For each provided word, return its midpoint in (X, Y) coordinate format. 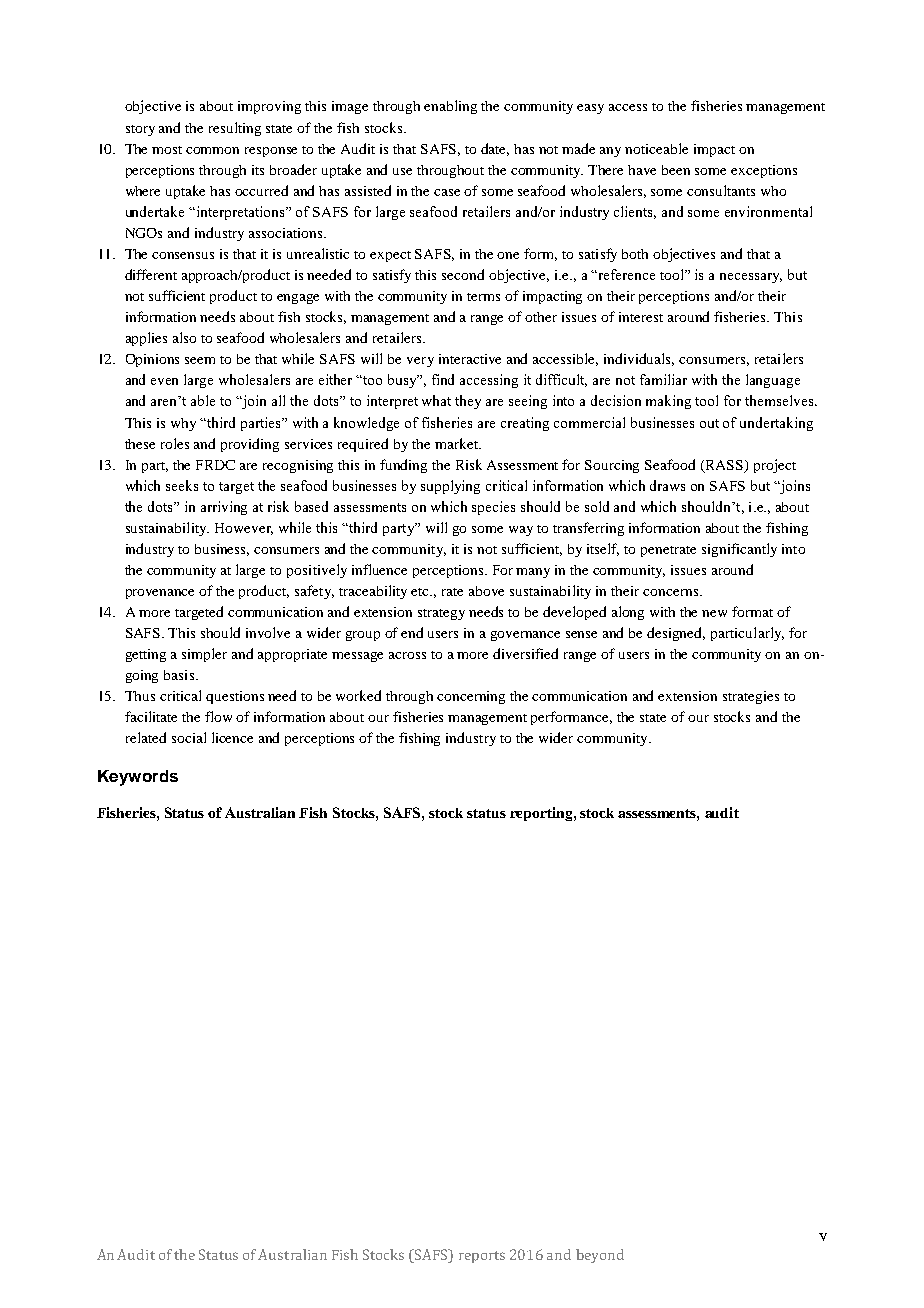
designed (676, 634)
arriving (224, 508)
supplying (450, 487)
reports (482, 1257)
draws (667, 485)
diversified (525, 653)
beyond (600, 1256)
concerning (471, 697)
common (212, 150)
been (676, 170)
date (495, 149)
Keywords (138, 778)
